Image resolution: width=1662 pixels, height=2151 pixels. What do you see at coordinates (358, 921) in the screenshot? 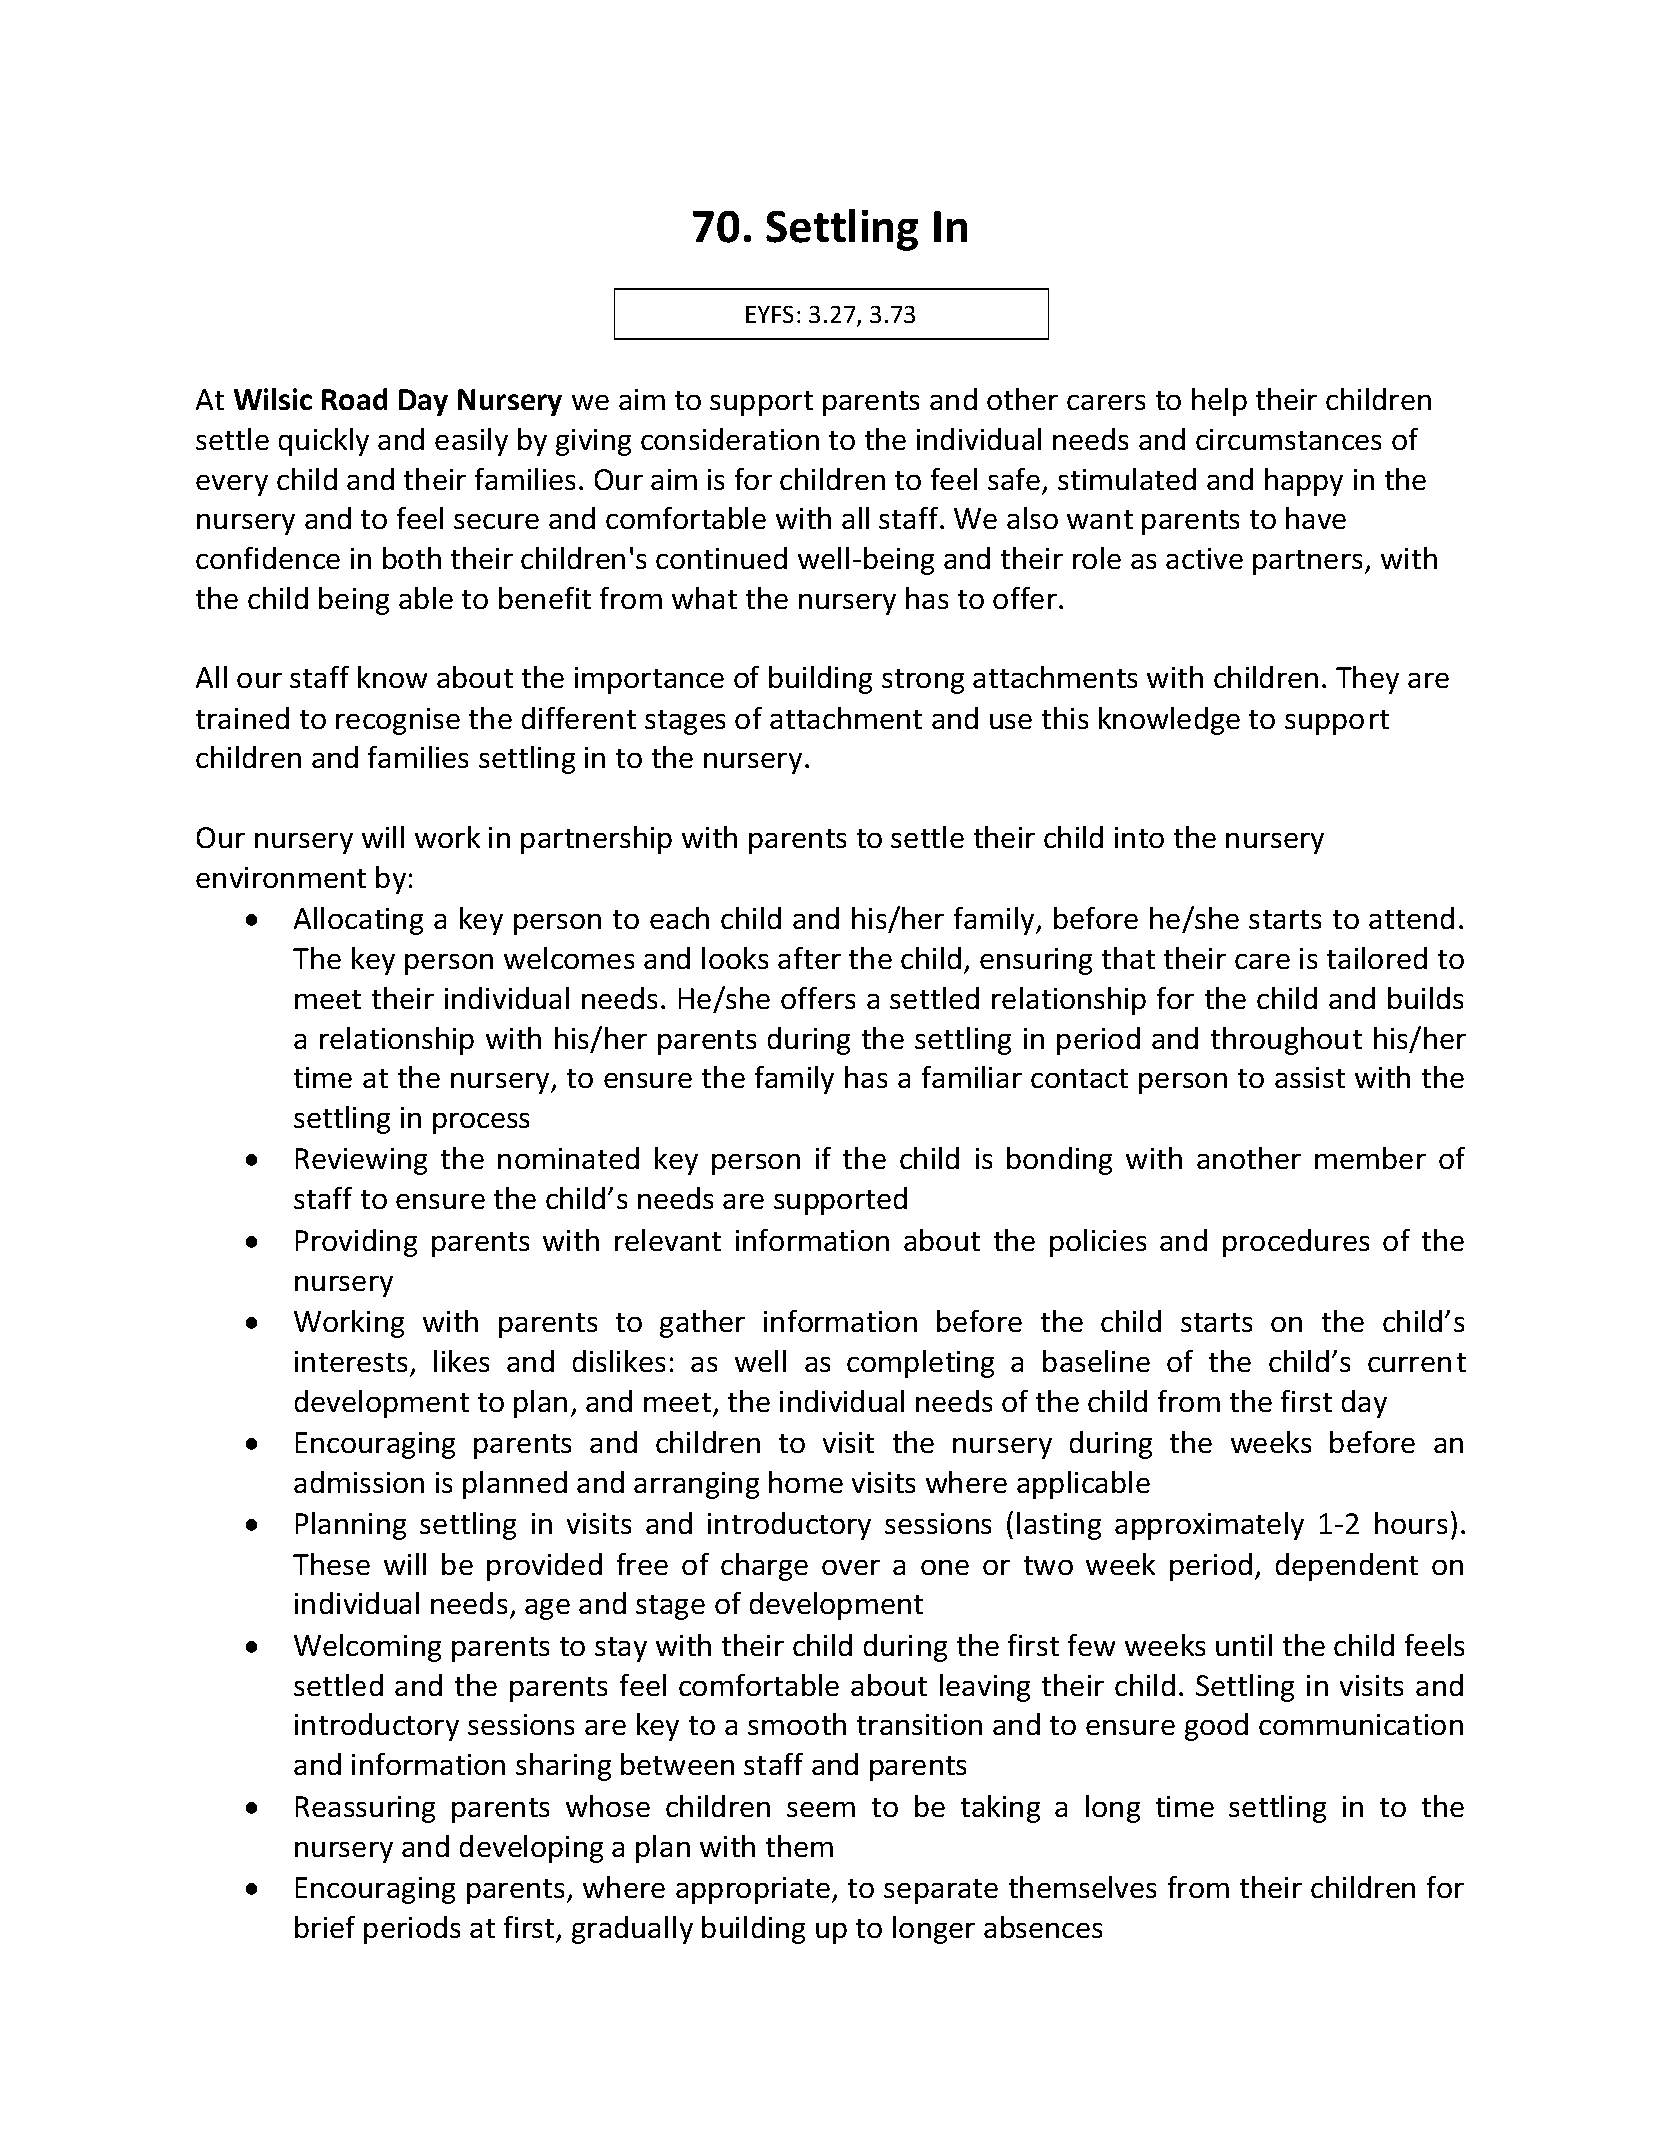
I see `Allocating` at bounding box center [358, 921].
